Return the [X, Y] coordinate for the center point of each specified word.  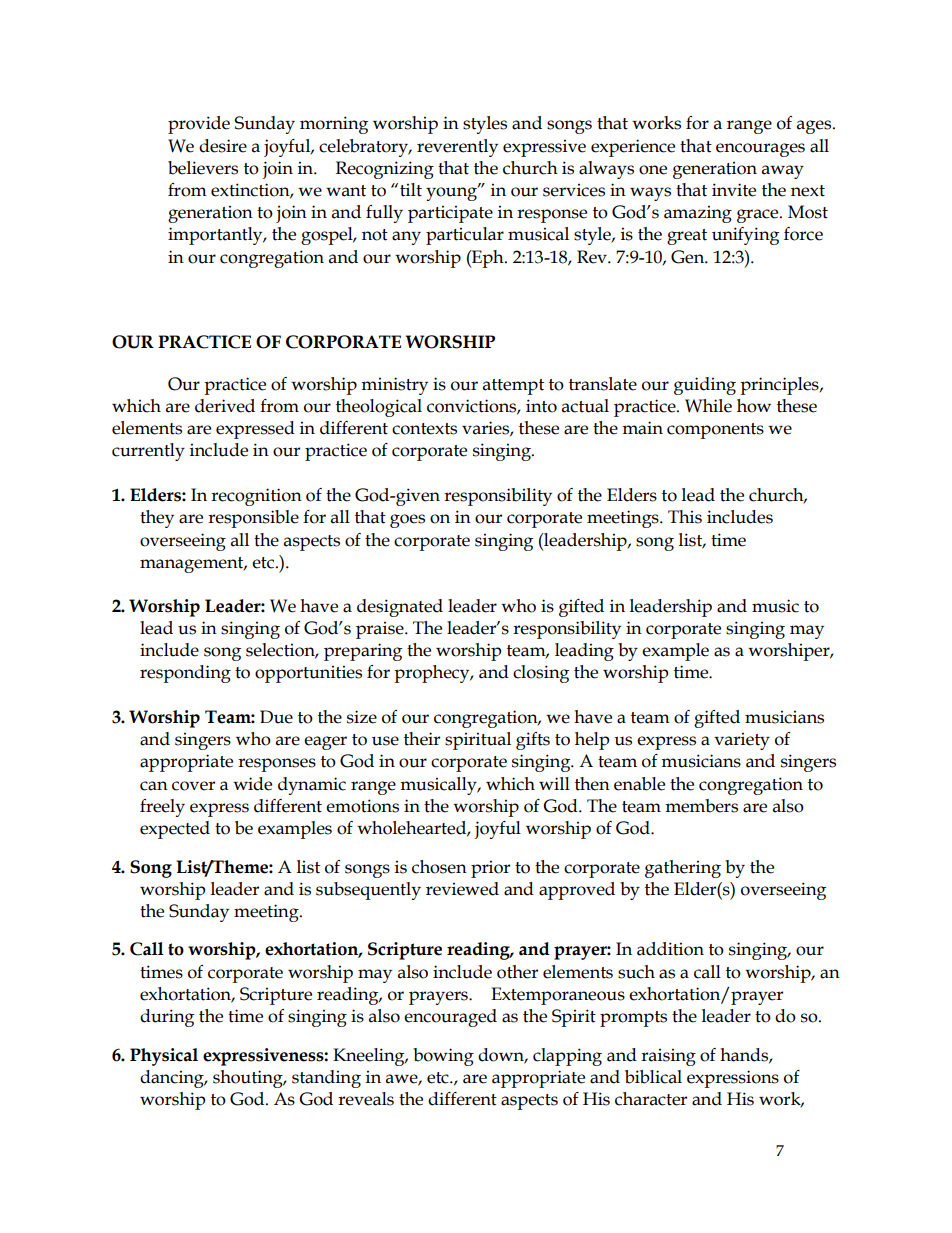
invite [734, 190]
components [715, 431]
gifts [533, 741]
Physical [164, 1057]
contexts [424, 429]
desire [223, 146]
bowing [443, 1057]
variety [742, 741]
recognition [256, 497]
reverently [457, 148]
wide [252, 784]
